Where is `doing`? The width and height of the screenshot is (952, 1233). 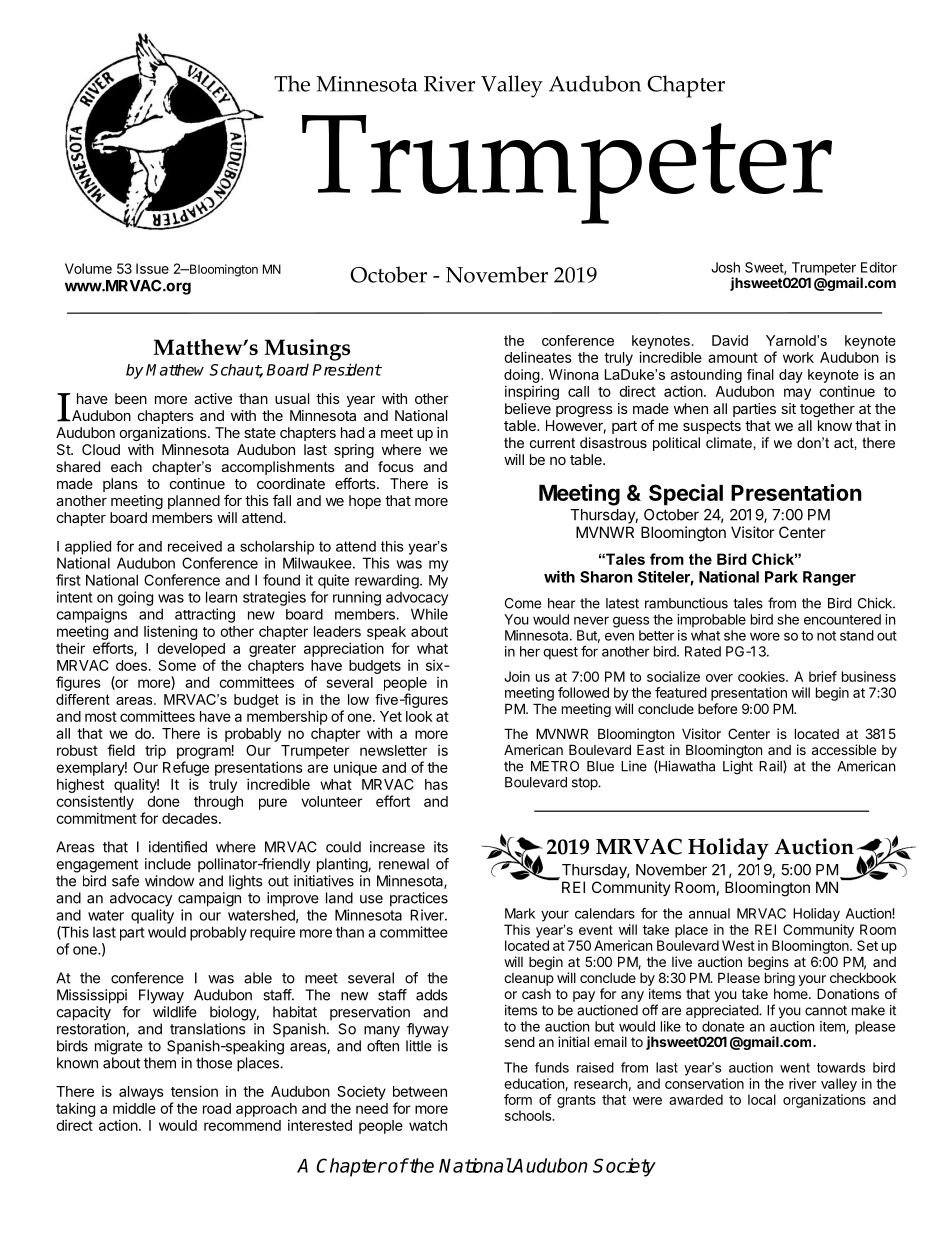 doing is located at coordinates (523, 376).
